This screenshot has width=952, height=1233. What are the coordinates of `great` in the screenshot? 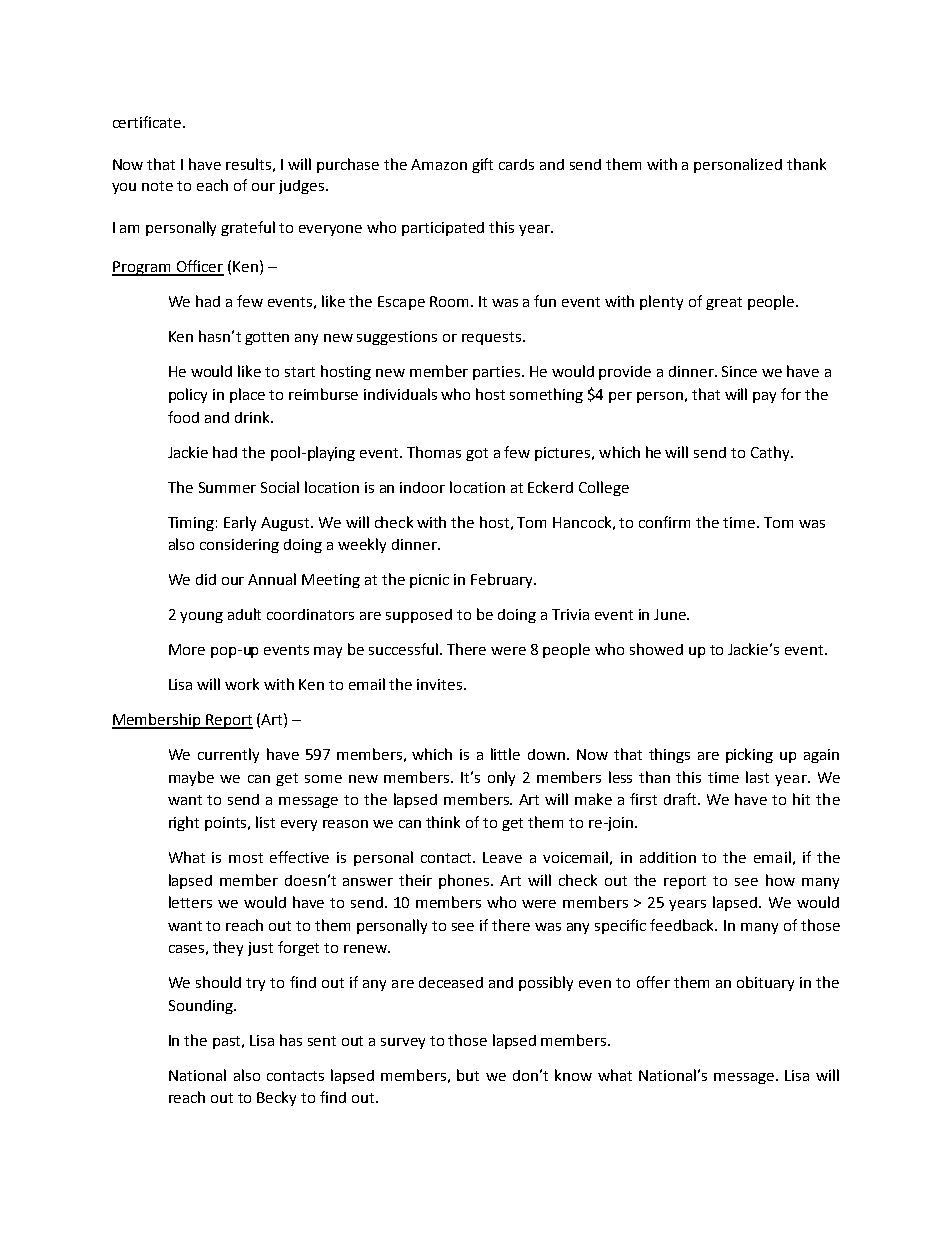 It's located at (724, 303).
